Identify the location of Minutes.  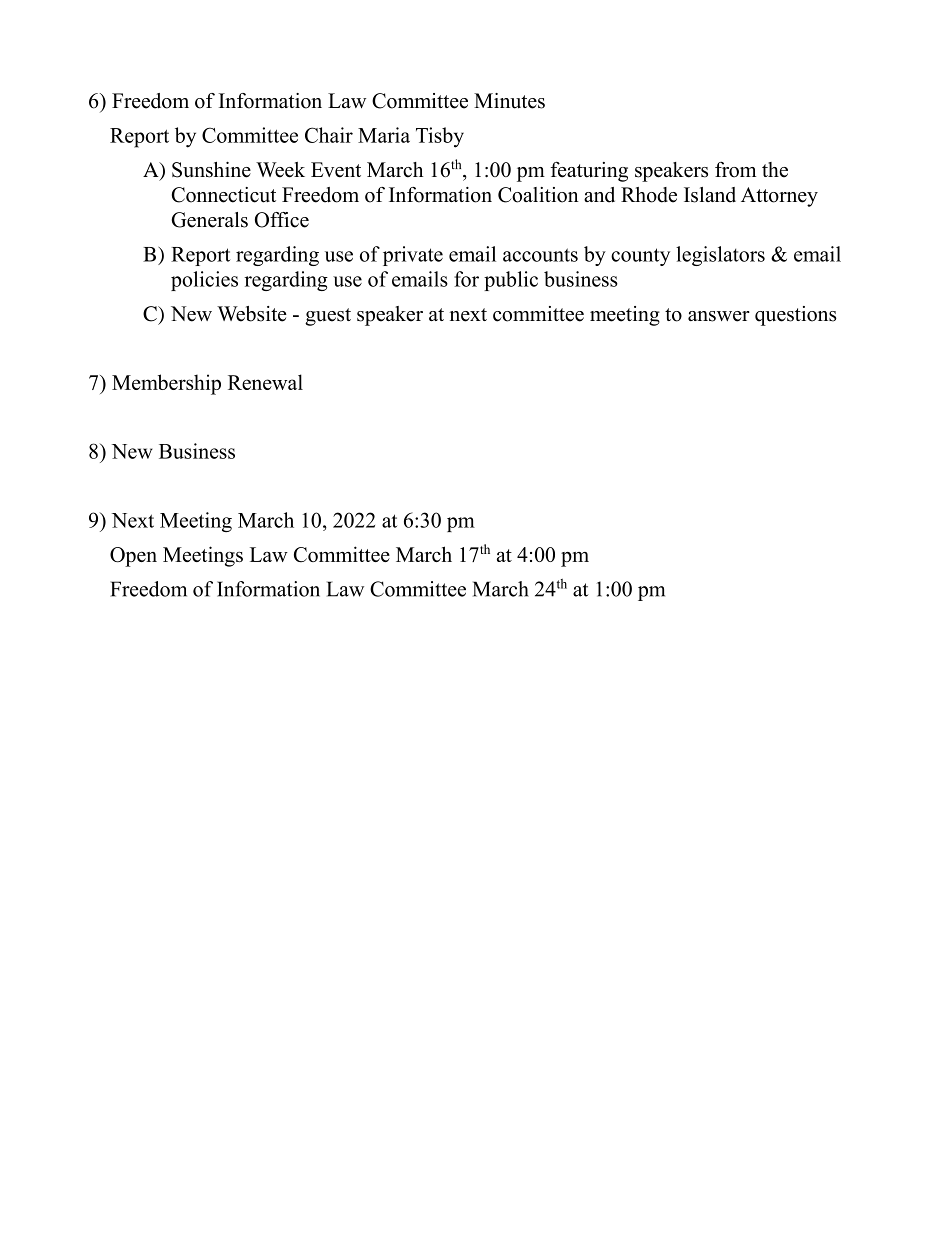
(509, 101).
